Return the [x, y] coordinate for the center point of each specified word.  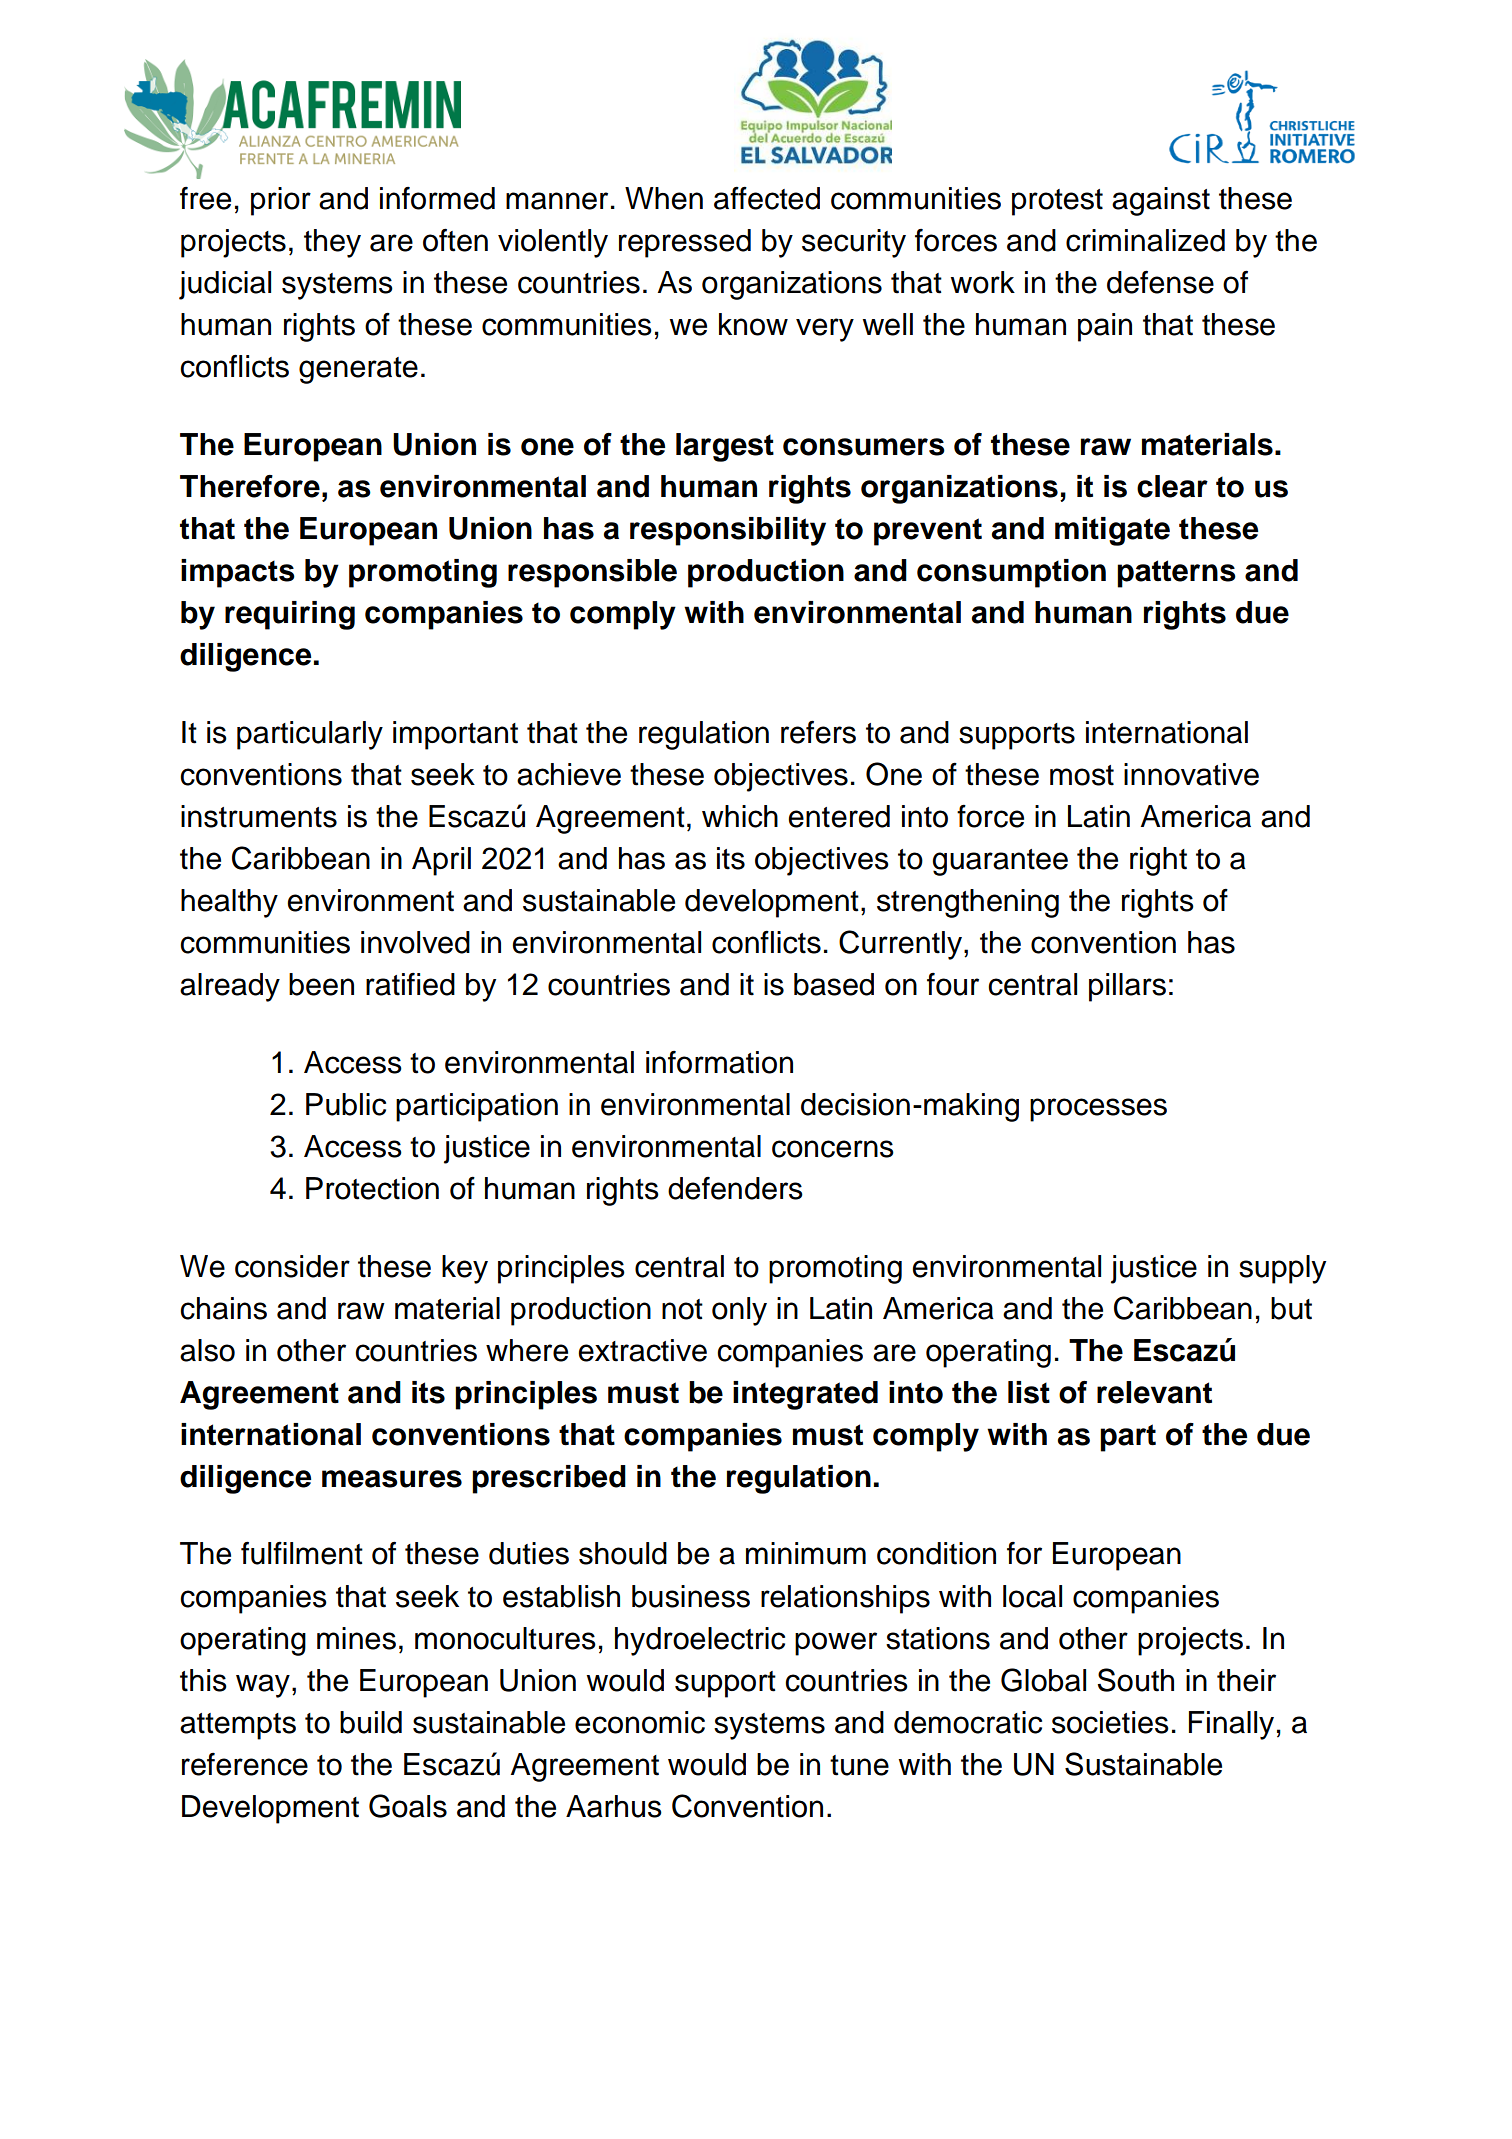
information [719, 1062]
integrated [805, 1395]
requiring [290, 615]
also [207, 1350]
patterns [1176, 574]
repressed [685, 243]
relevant [1154, 1392]
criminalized [1145, 240]
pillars [1127, 987]
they [332, 243]
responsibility [728, 531]
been [321, 984]
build [371, 1722]
